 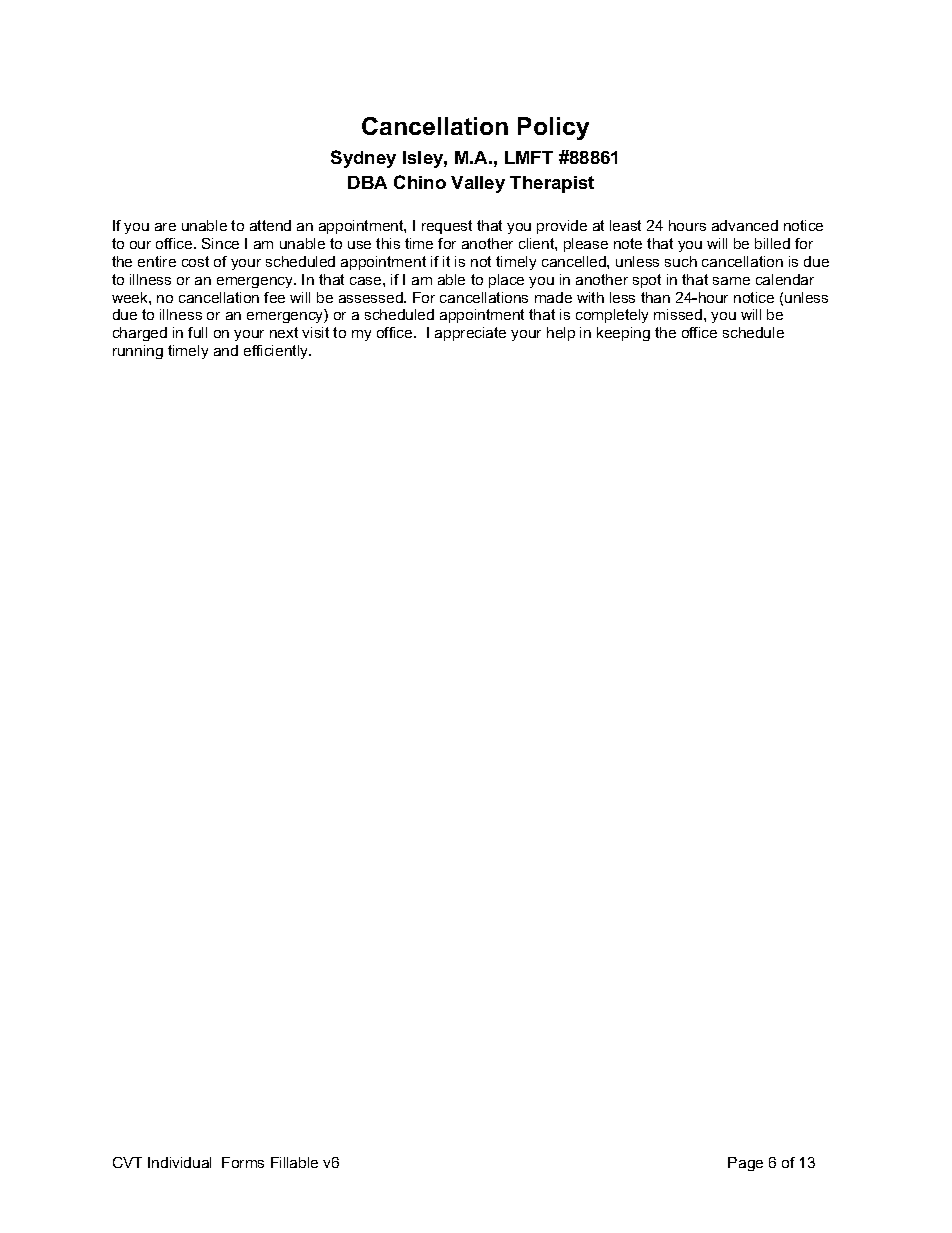 What do you see at coordinates (420, 182) in the document?
I see `Chino` at bounding box center [420, 182].
